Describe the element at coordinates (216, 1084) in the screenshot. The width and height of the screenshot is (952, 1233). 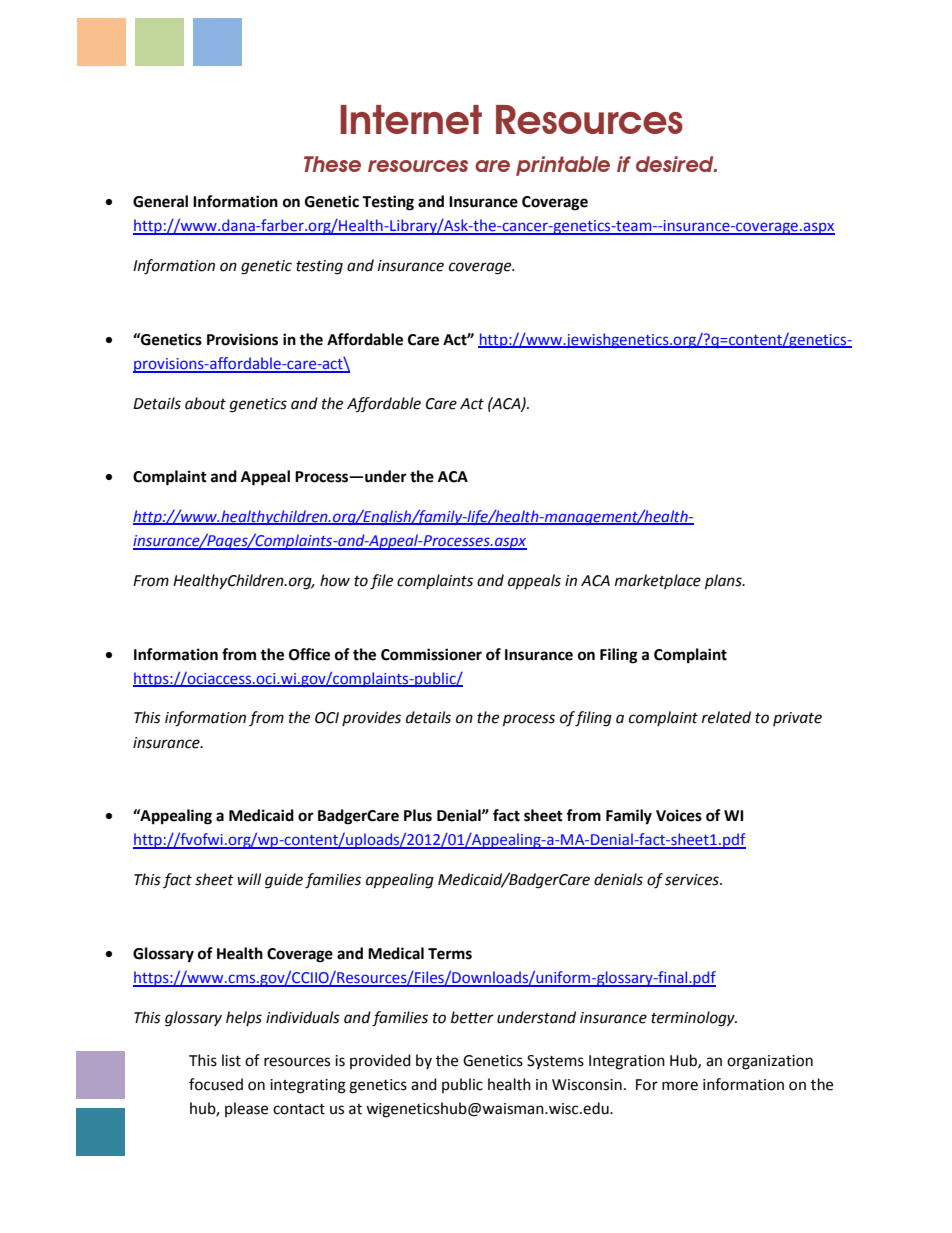
I see `focused` at that location.
